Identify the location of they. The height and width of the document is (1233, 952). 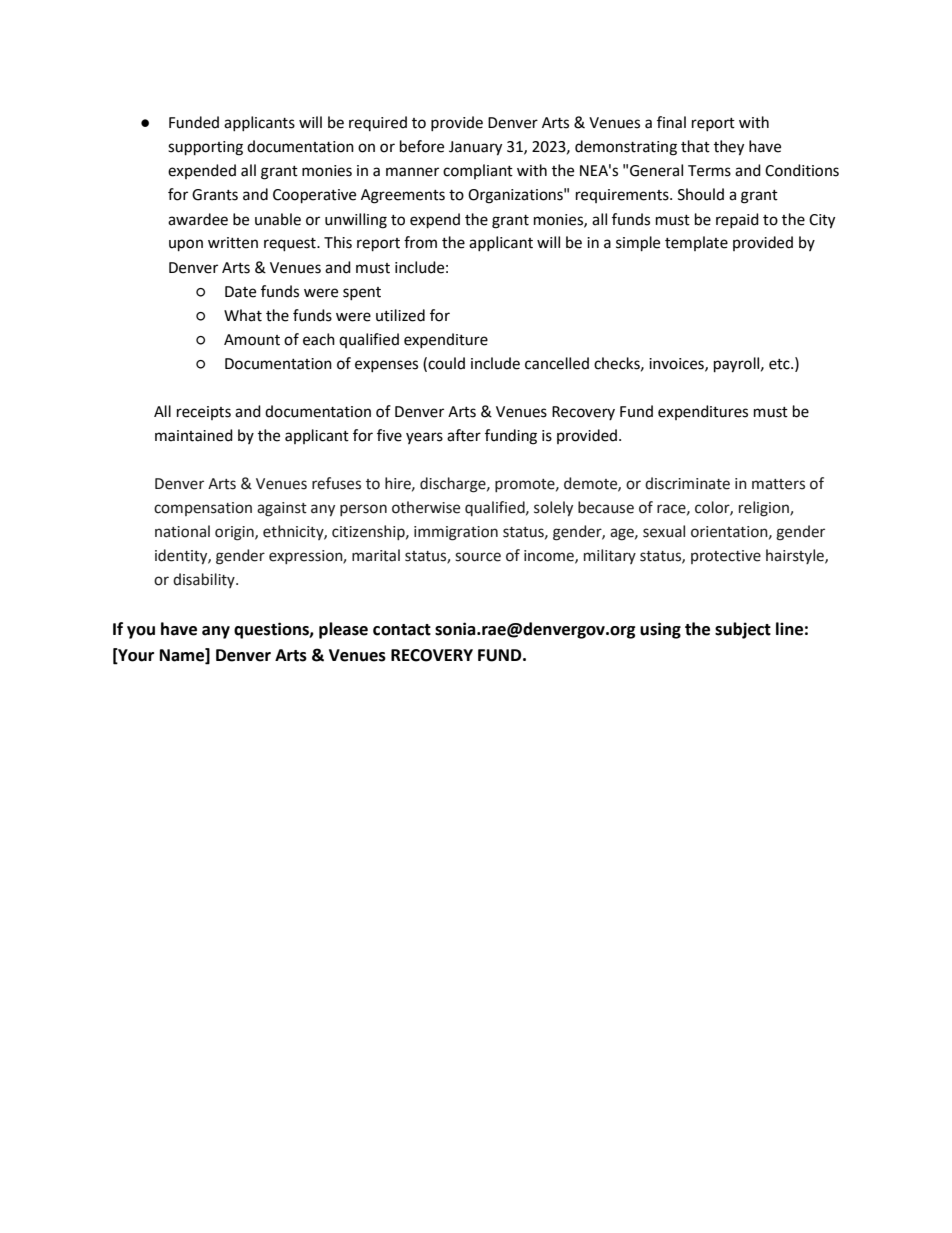
(729, 148).
